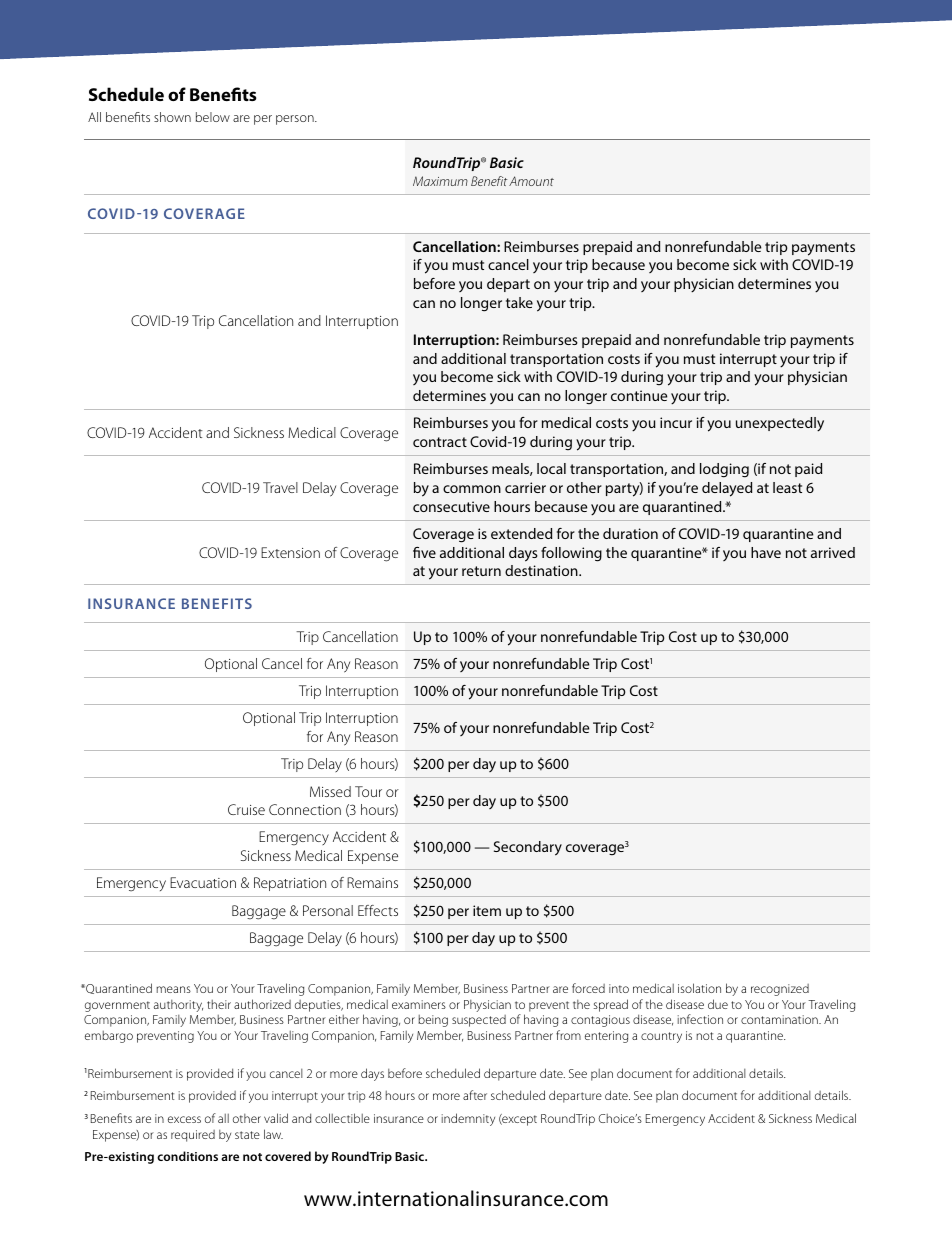 This screenshot has width=952, height=1233. Describe the element at coordinates (481, 571) in the screenshot. I see `return` at that location.
